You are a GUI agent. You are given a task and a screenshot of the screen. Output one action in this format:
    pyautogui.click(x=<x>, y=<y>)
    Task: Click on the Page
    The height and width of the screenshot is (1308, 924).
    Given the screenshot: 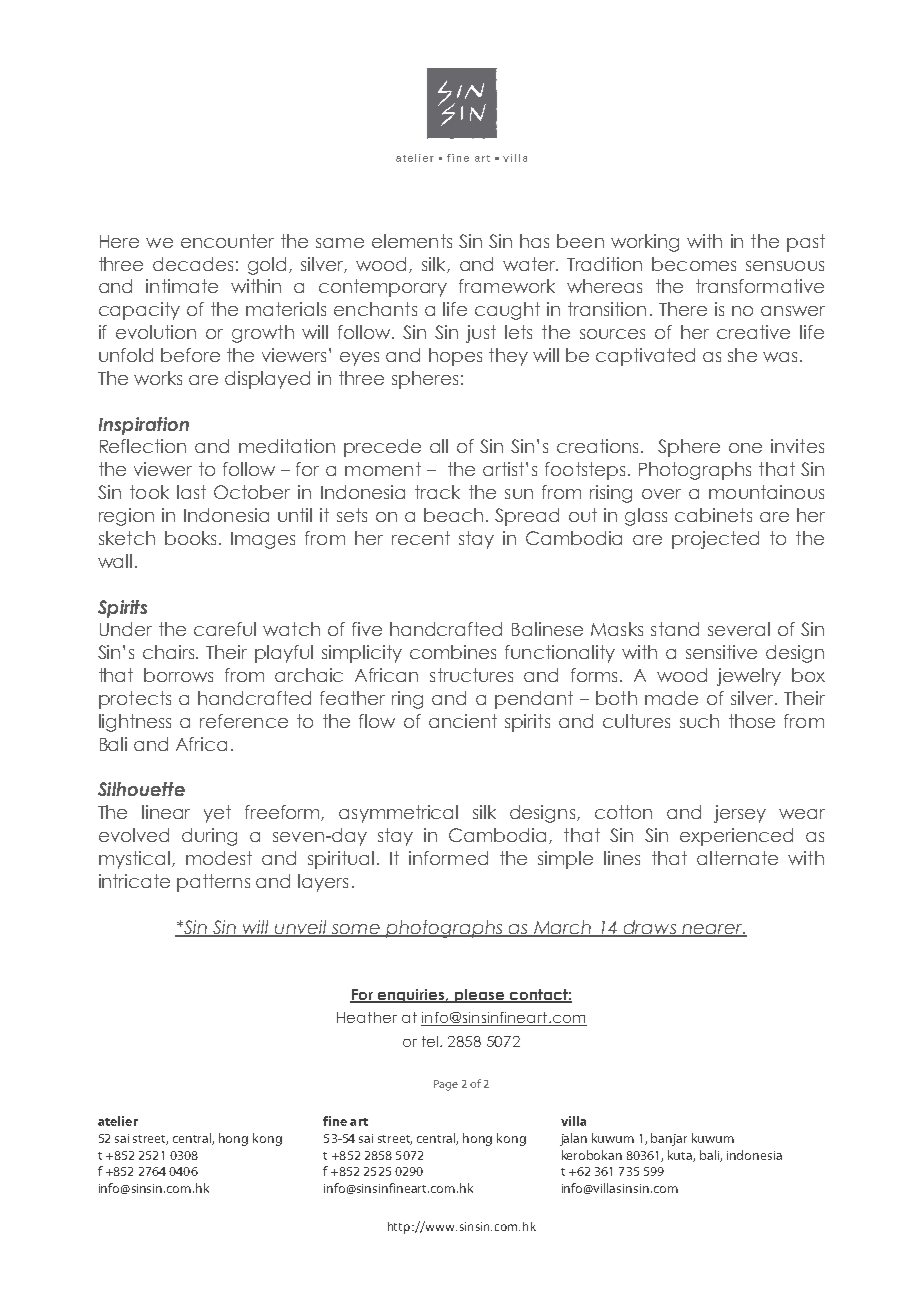 What is the action you would take?
    pyautogui.click(x=446, y=1085)
